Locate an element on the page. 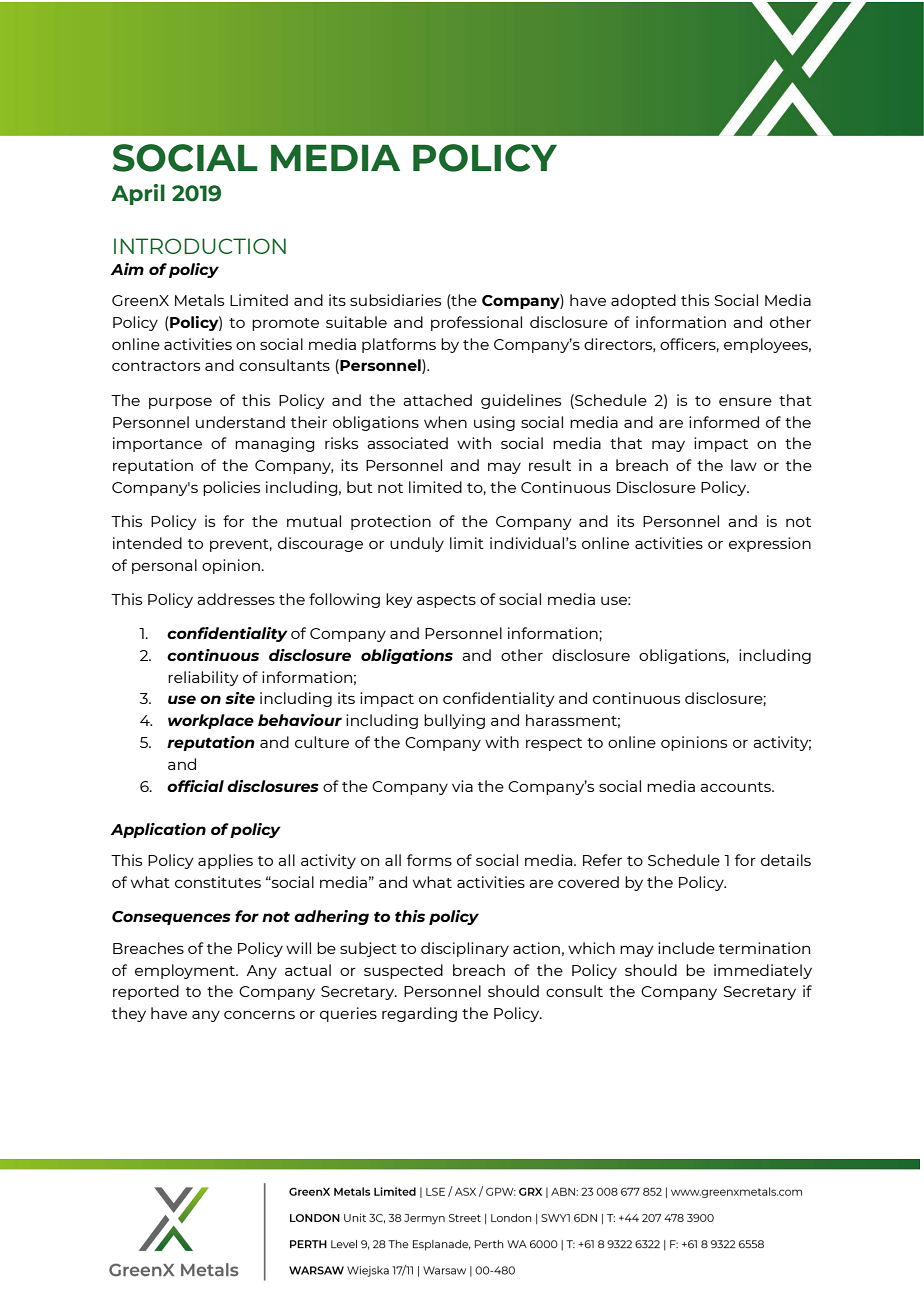 The height and width of the page is (1308, 924). reliability is located at coordinates (203, 678).
